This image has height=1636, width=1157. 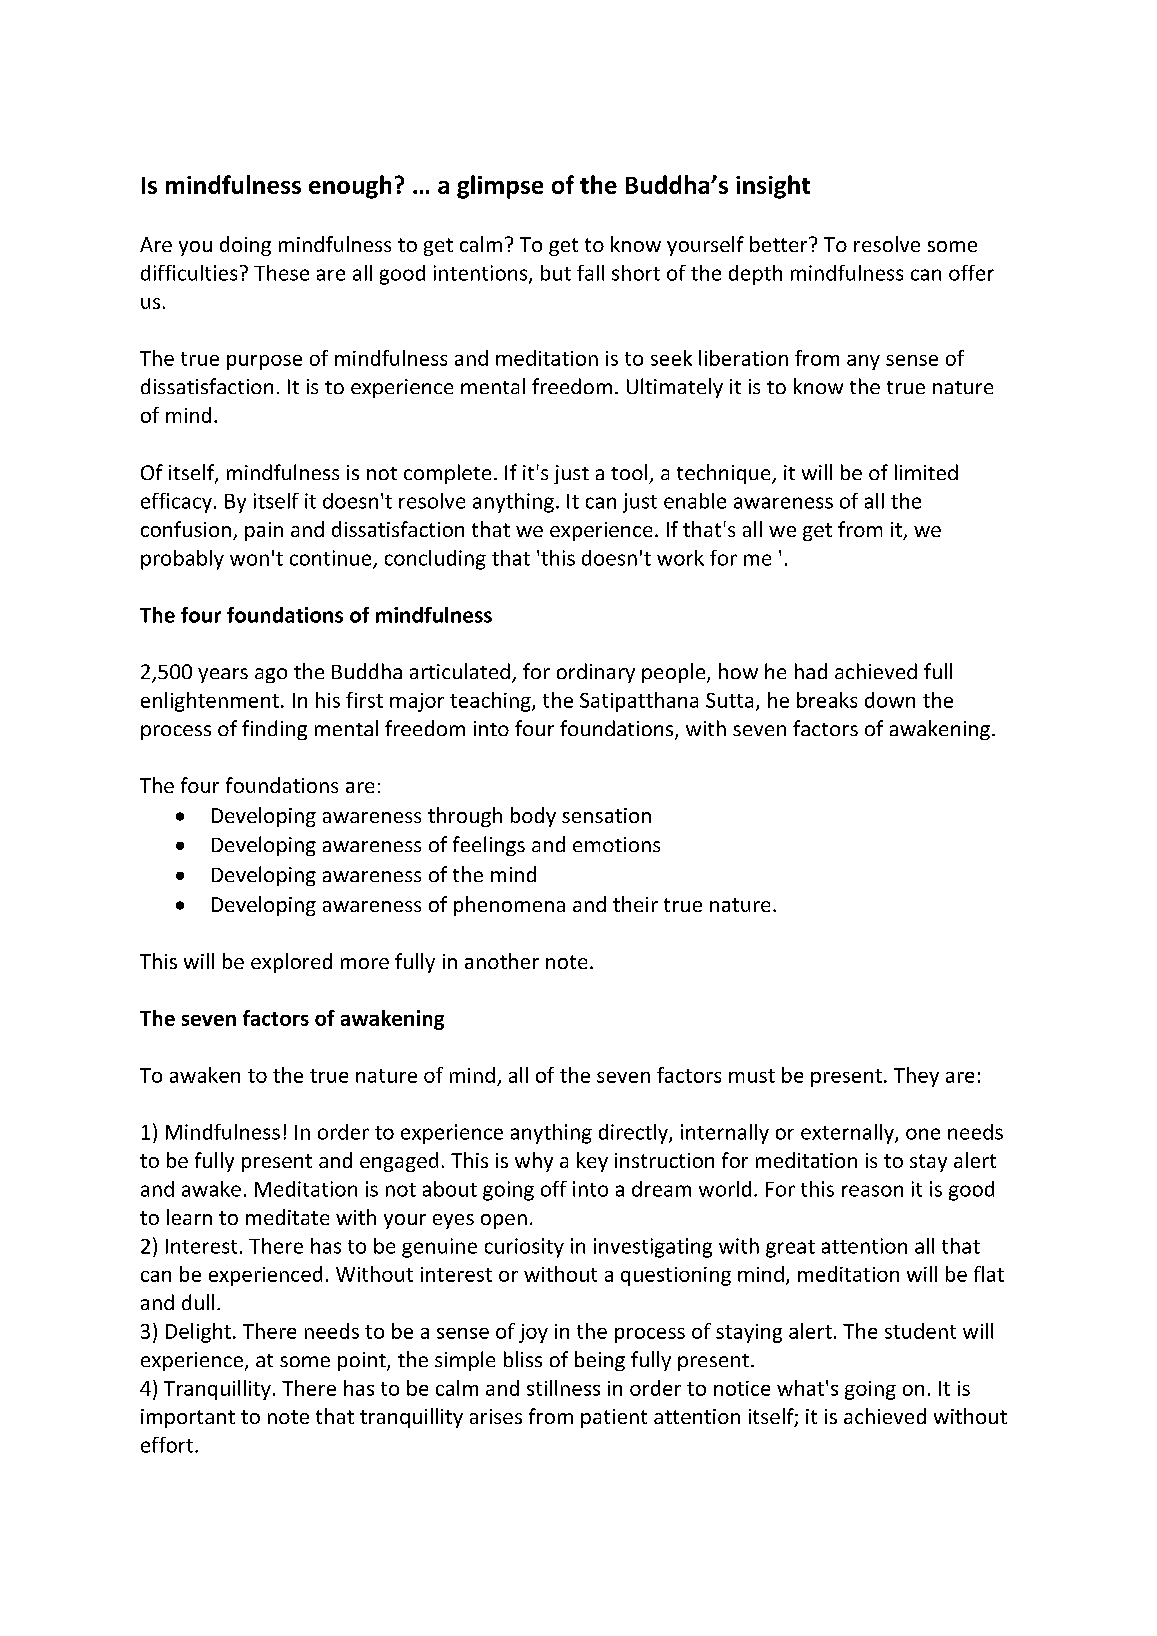 What do you see at coordinates (563, 1388) in the image?
I see `stillness` at bounding box center [563, 1388].
